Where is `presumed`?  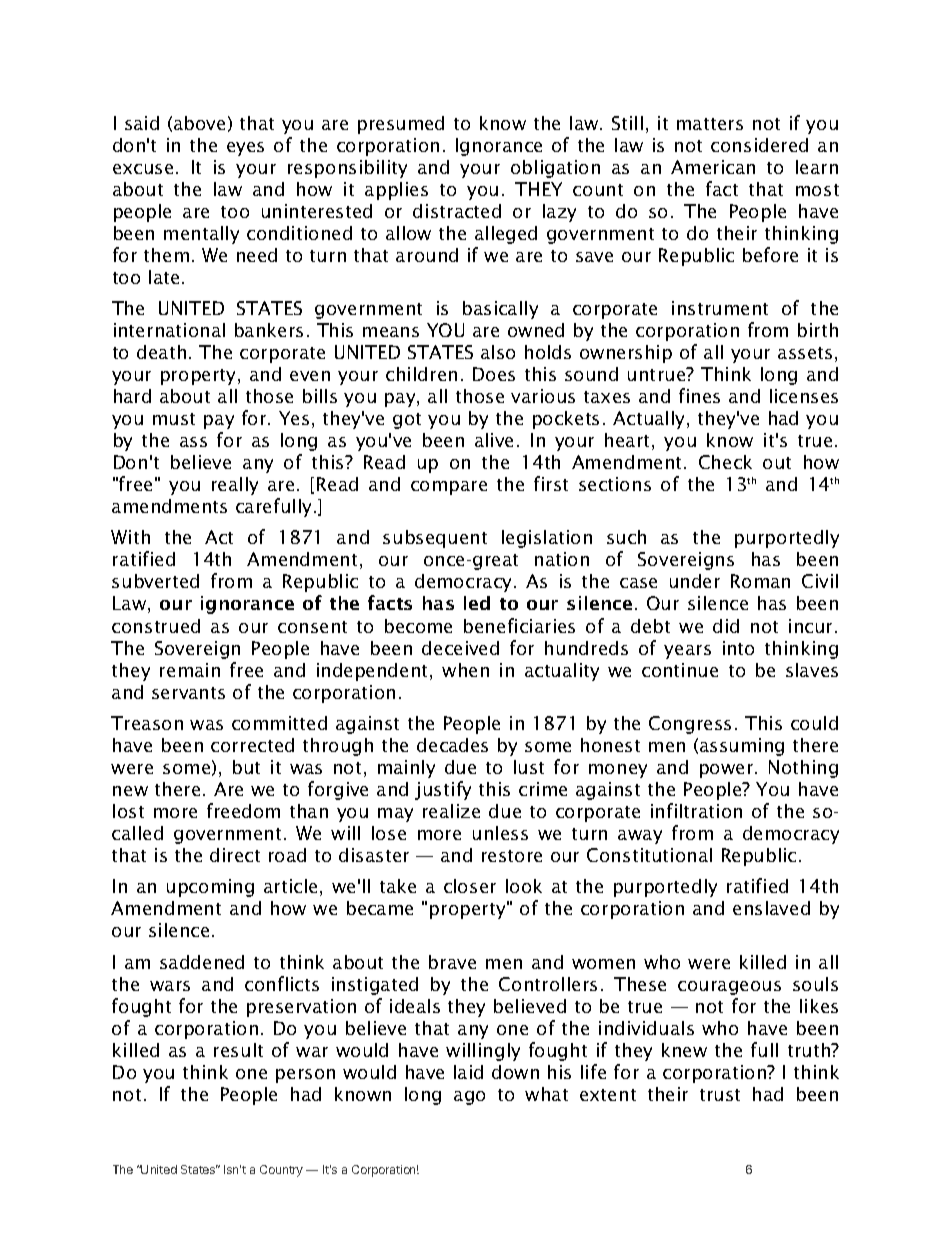
presumed is located at coordinates (401, 125).
